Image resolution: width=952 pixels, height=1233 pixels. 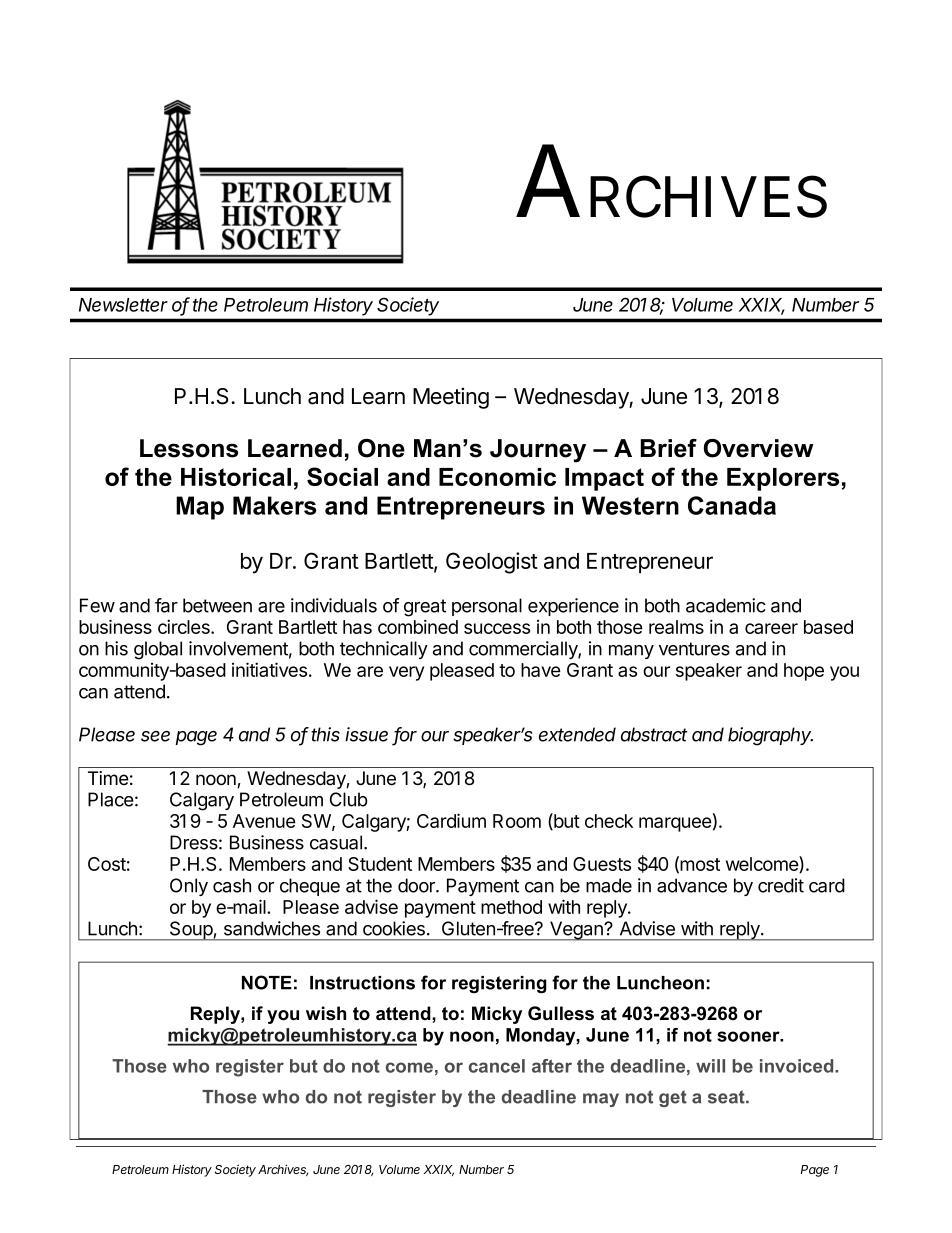 I want to click on Geologist, so click(x=492, y=563).
